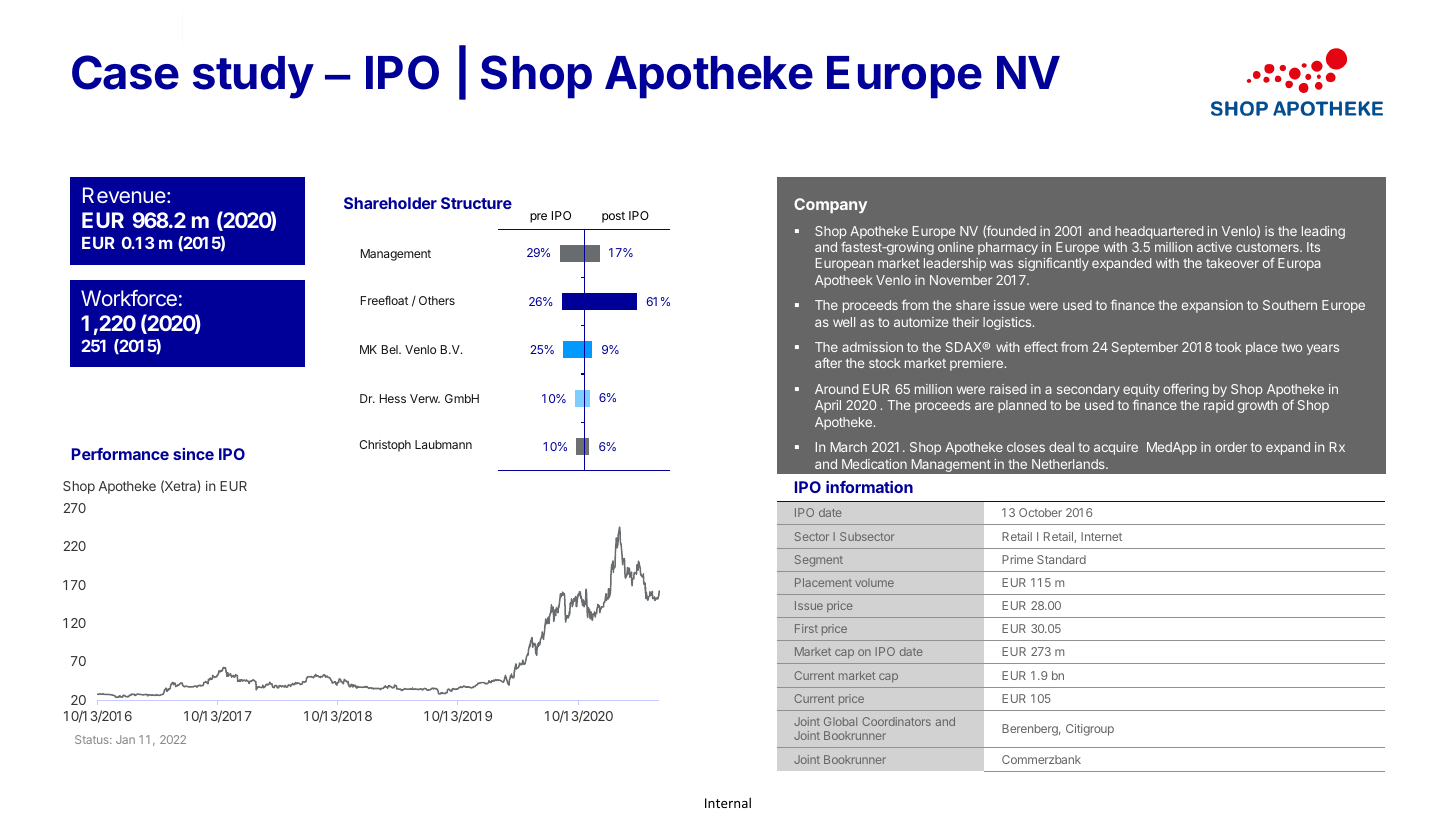  What do you see at coordinates (1159, 232) in the page?
I see `headquartered` at bounding box center [1159, 232].
